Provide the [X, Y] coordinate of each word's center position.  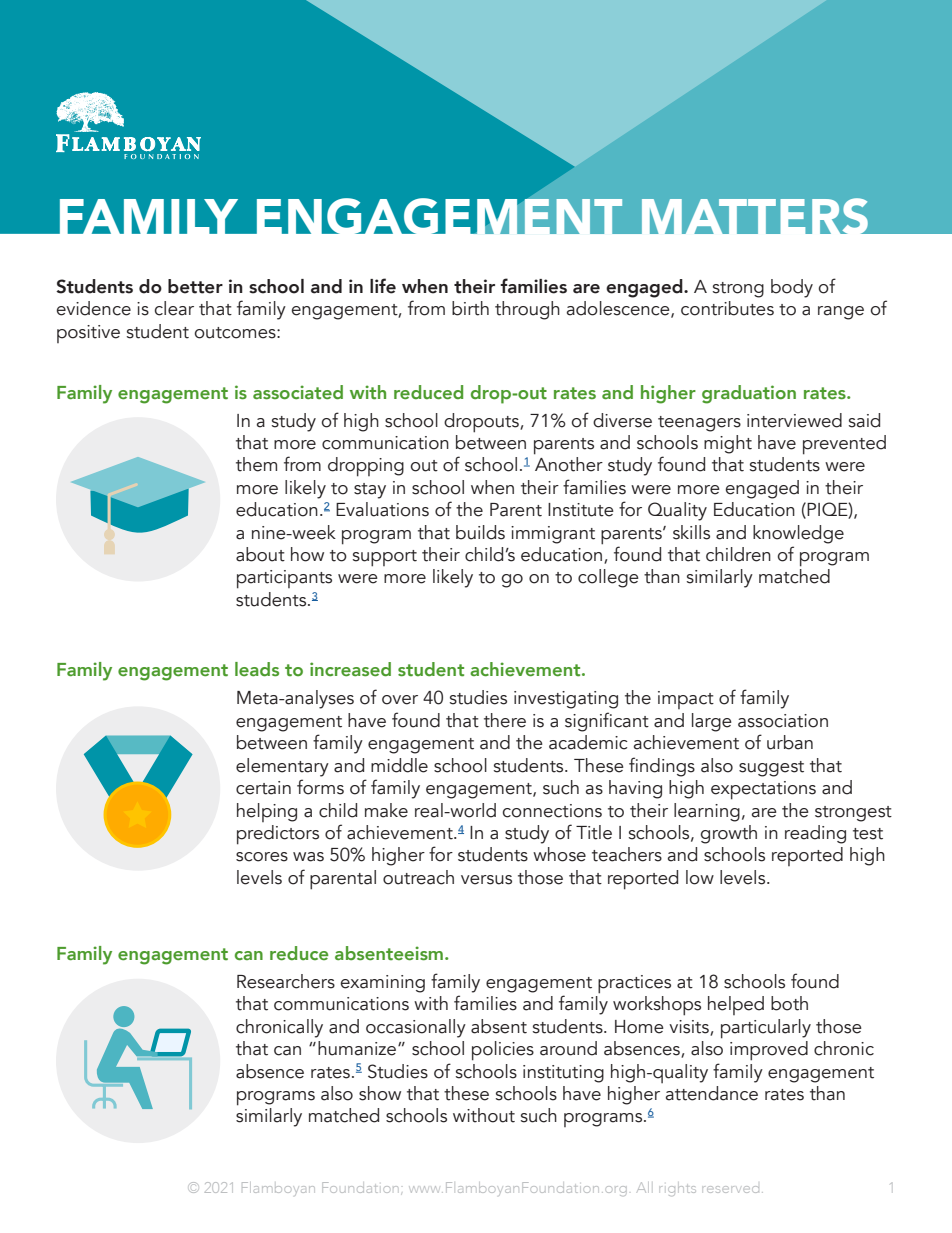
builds [480, 532]
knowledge [798, 534]
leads [257, 669]
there [505, 720]
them [256, 464]
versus [486, 880]
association [783, 721]
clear [174, 308]
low [700, 877]
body [792, 288]
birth [470, 308]
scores [262, 857]
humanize [358, 1048]
